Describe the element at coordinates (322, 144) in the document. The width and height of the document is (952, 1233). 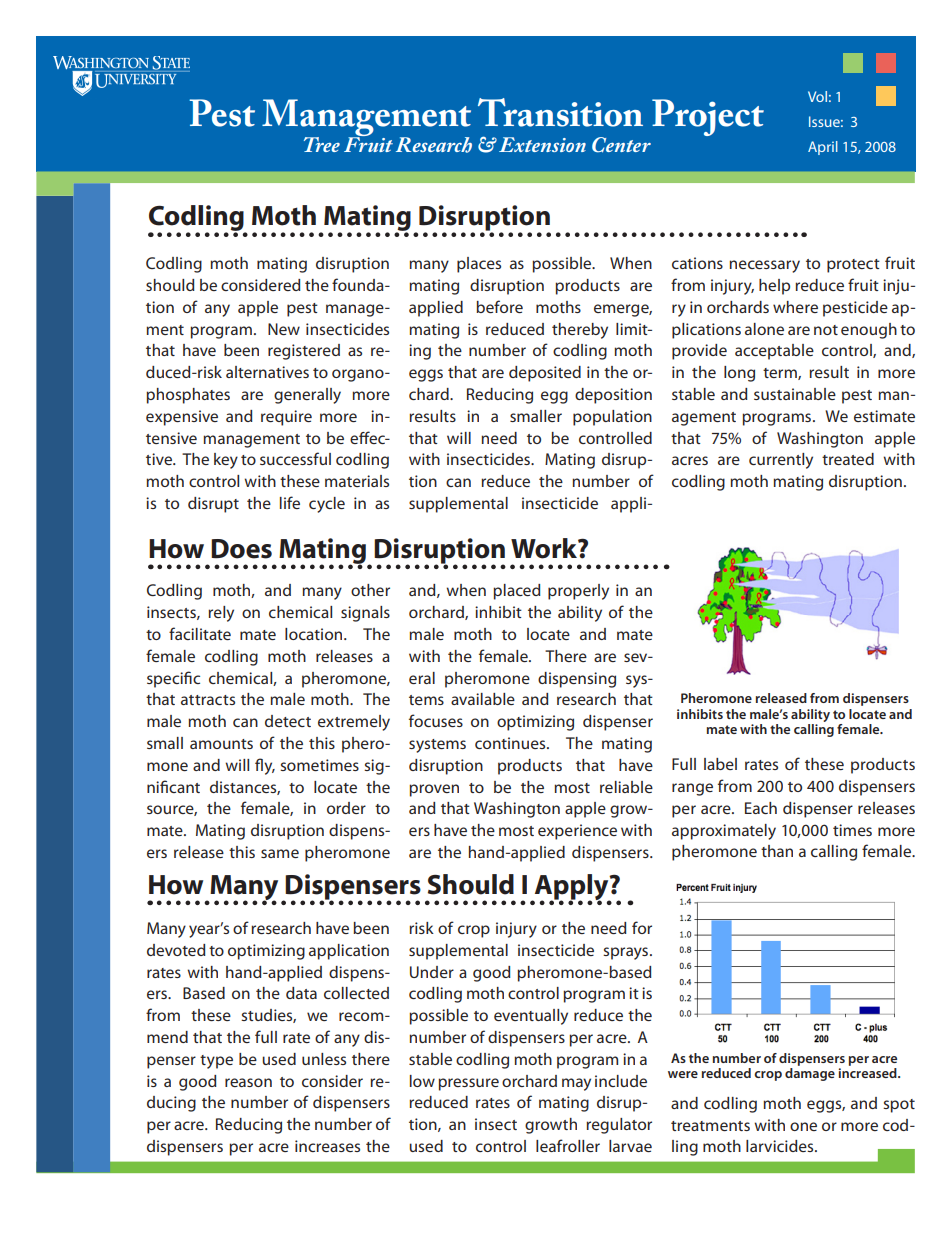
I see `Tree` at that location.
